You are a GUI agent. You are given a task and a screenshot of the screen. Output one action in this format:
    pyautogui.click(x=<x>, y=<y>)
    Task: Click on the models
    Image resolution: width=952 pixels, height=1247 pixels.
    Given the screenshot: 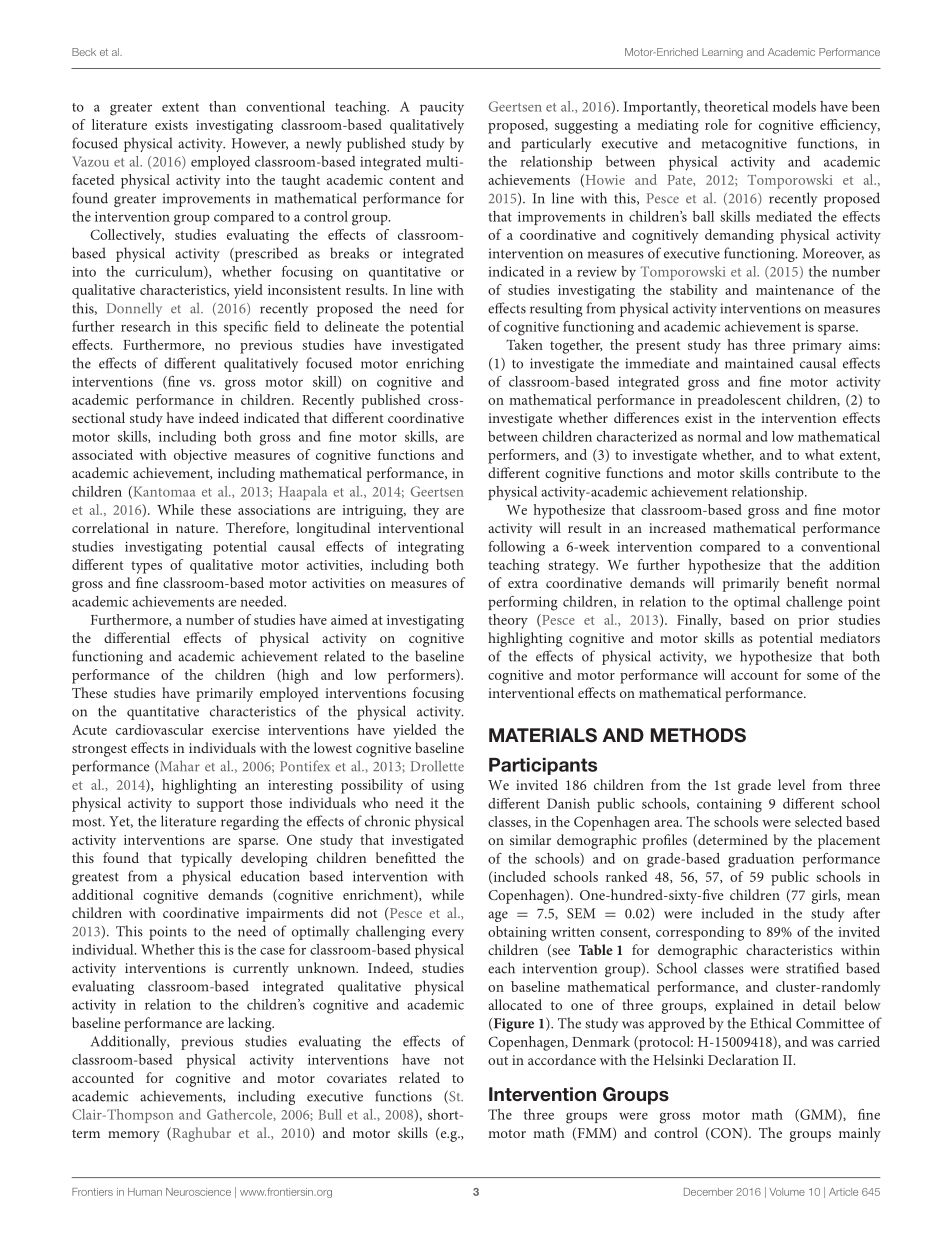 What is the action you would take?
    pyautogui.click(x=794, y=106)
